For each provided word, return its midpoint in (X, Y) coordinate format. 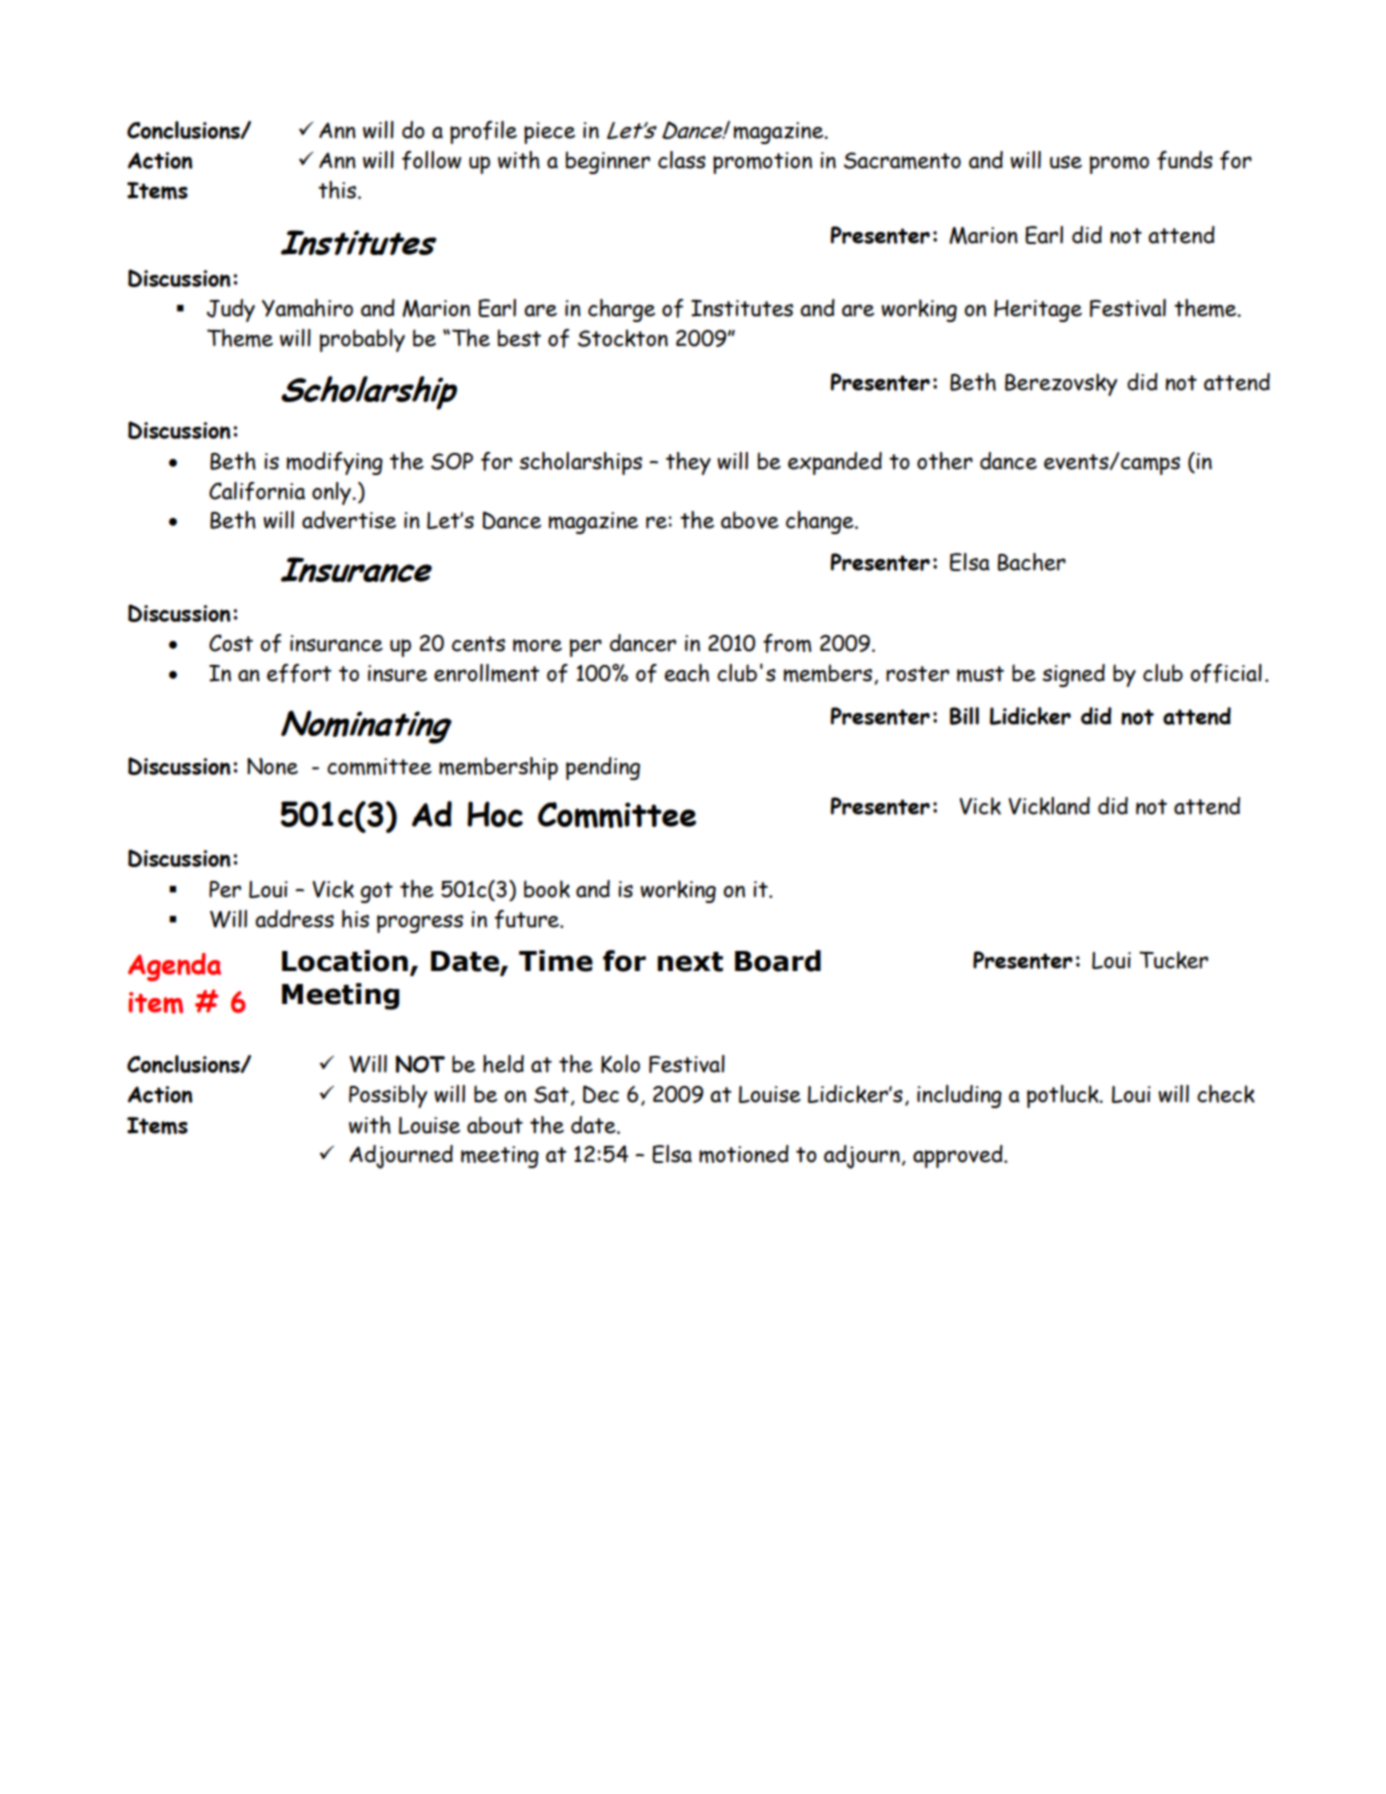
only (332, 493)
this (338, 190)
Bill (964, 716)
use (1066, 162)
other (945, 461)
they (688, 463)
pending (603, 768)
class (682, 160)
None (272, 766)
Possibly (388, 1096)
